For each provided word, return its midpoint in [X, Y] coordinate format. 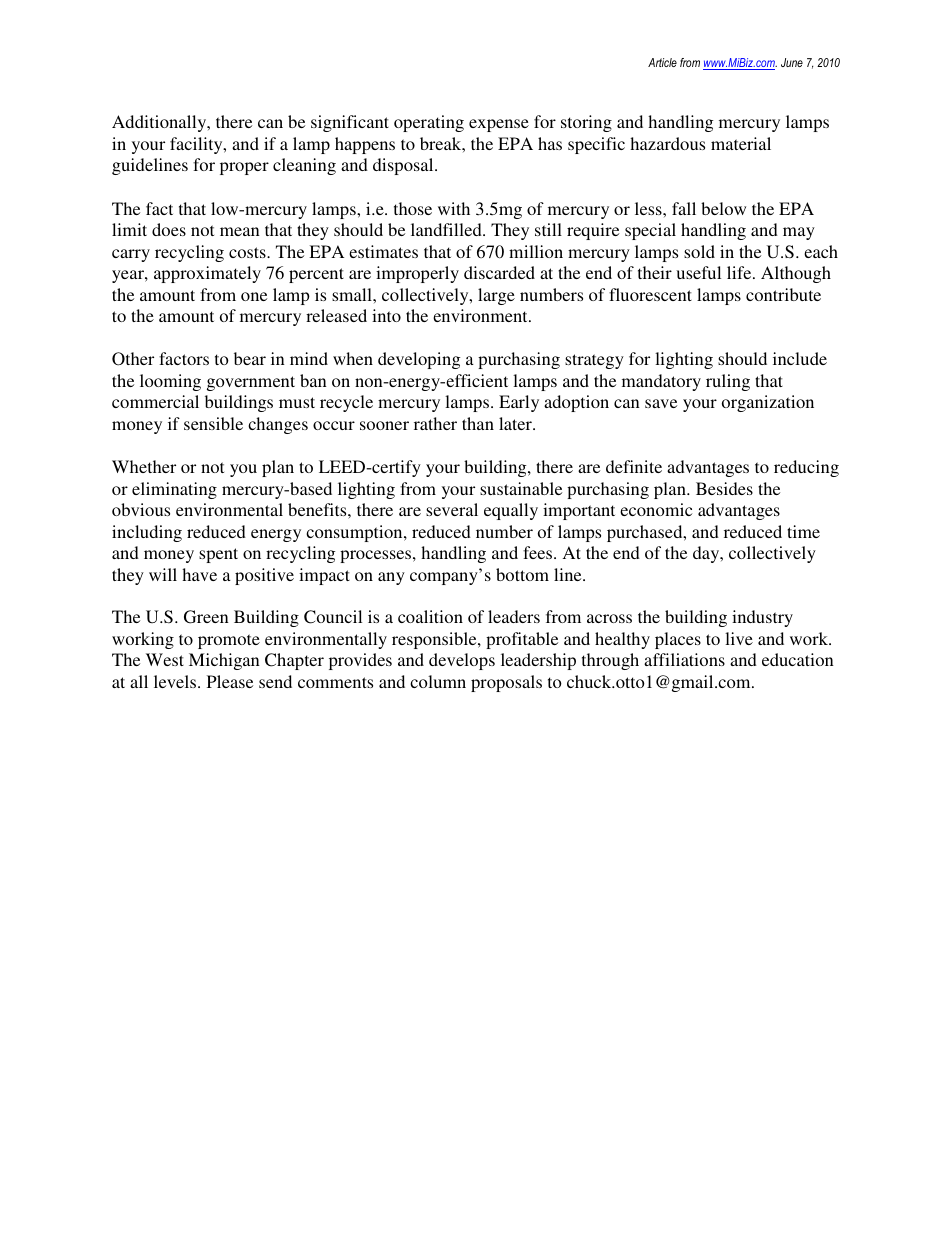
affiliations [684, 659]
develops [462, 661]
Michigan [224, 661]
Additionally [160, 123]
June [792, 62]
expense [499, 125]
